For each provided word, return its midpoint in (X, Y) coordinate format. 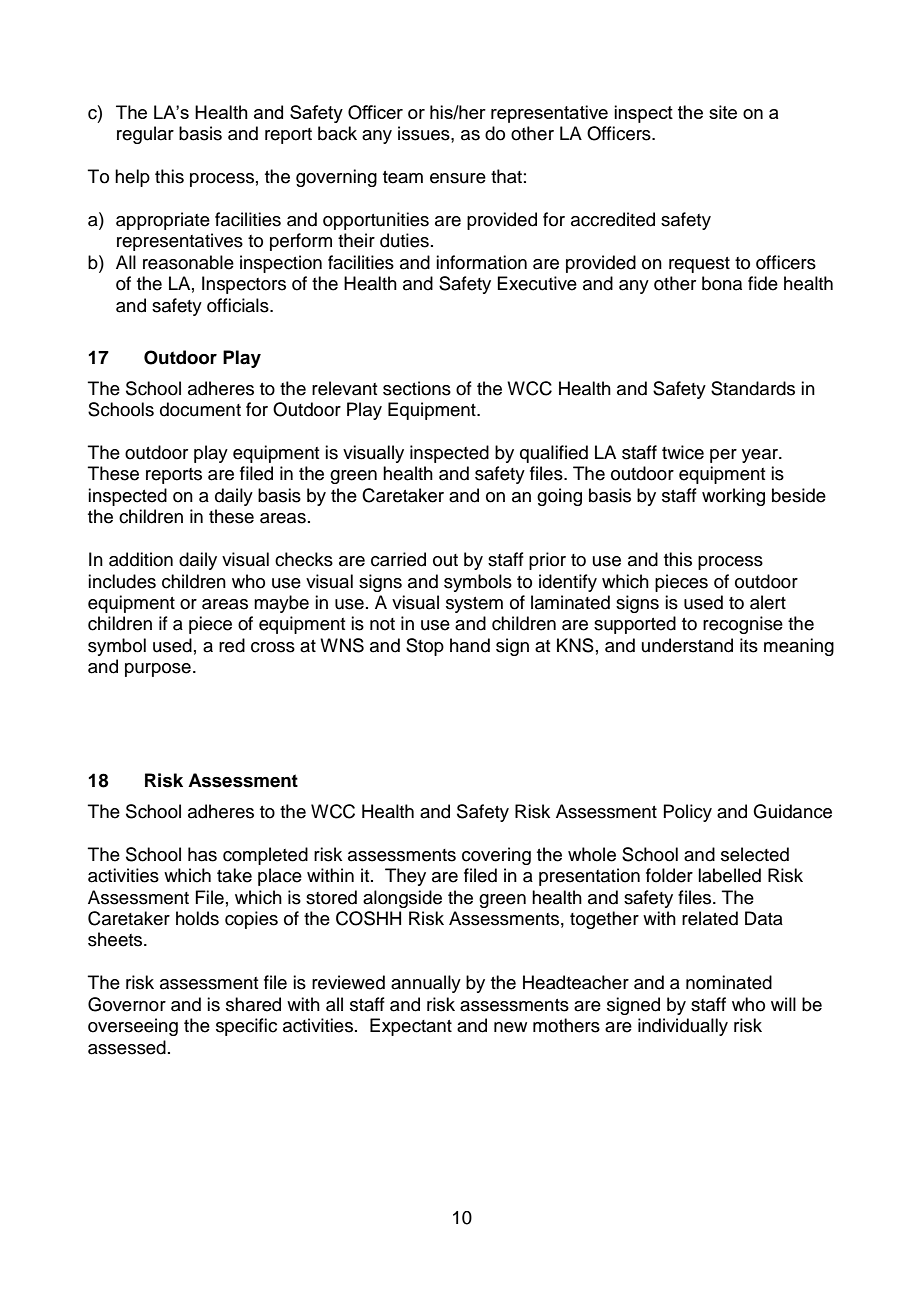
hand (470, 645)
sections (417, 388)
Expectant (411, 1027)
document (200, 409)
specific (246, 1027)
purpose (158, 670)
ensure (458, 178)
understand (687, 645)
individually (683, 1027)
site (723, 112)
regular (145, 135)
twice (683, 452)
